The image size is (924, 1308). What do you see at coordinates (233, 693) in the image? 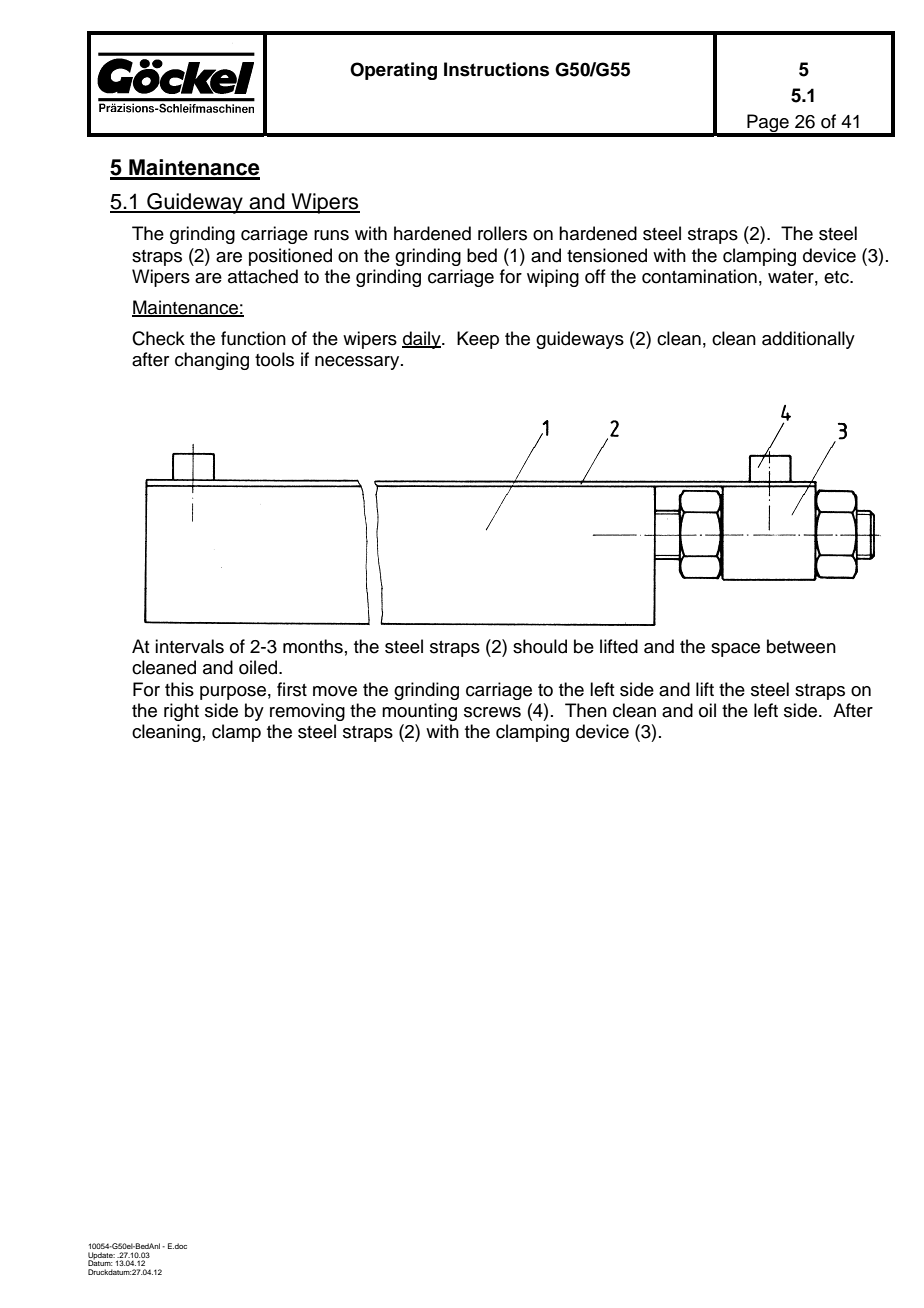
I see `purpose` at bounding box center [233, 693].
